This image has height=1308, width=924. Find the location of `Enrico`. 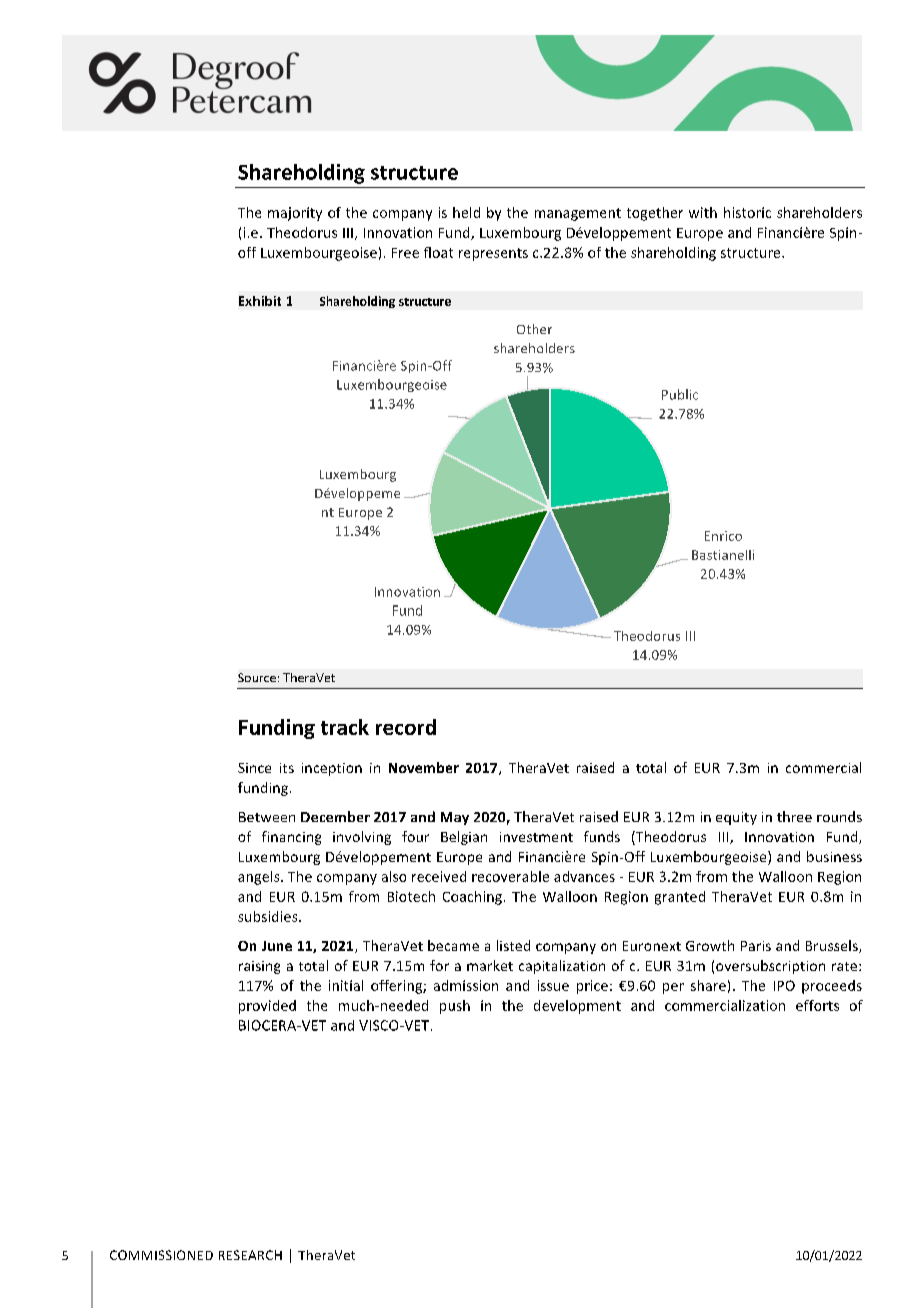

Enrico is located at coordinates (723, 536).
